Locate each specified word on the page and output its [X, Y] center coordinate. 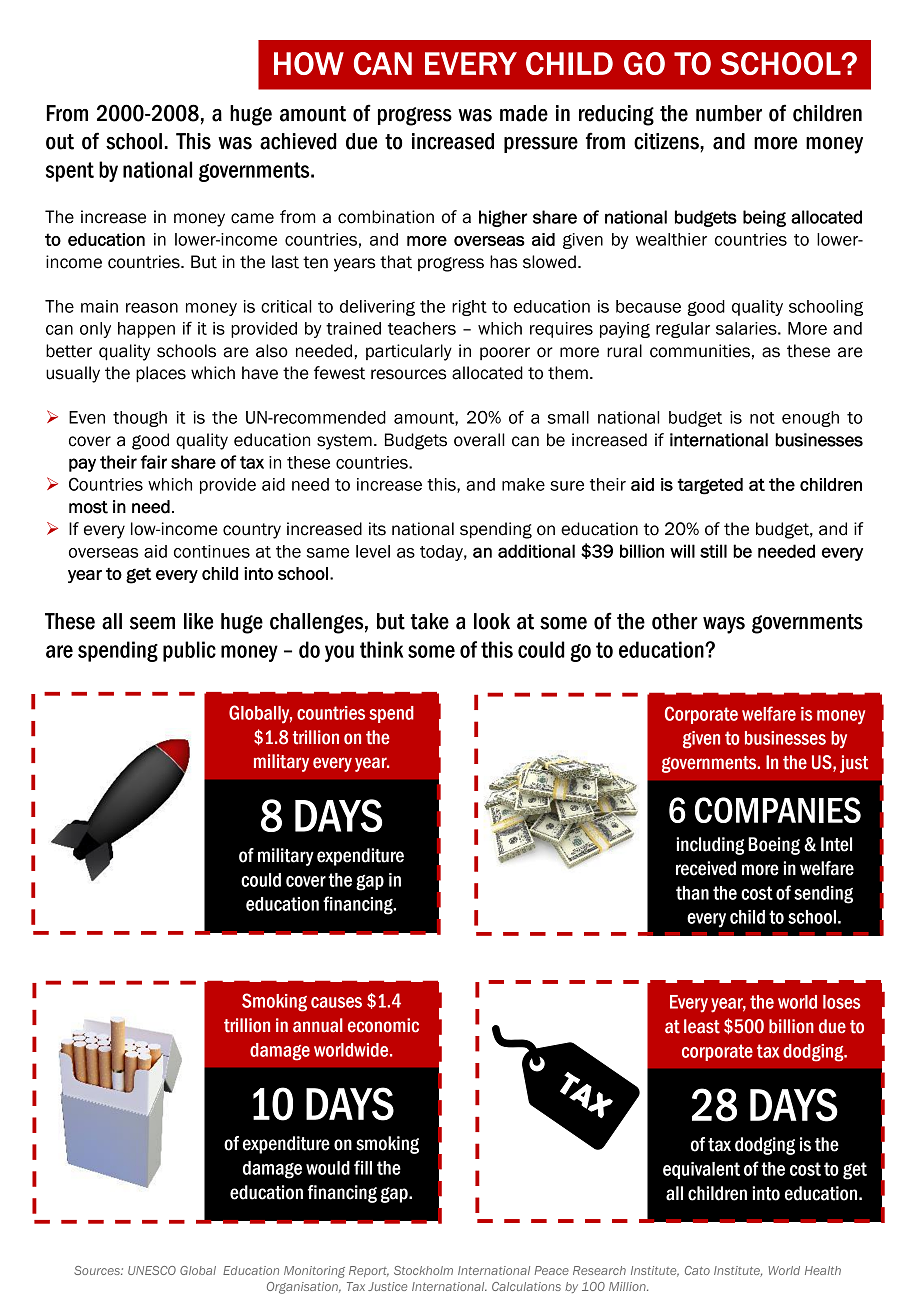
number [729, 113]
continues [212, 551]
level [373, 551]
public [189, 651]
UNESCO [152, 1270]
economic [383, 1025]
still [713, 551]
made [524, 113]
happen [146, 330]
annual [318, 1025]
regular [683, 330]
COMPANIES [778, 810]
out [60, 142]
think [381, 649]
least [702, 1026]
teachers [422, 328]
